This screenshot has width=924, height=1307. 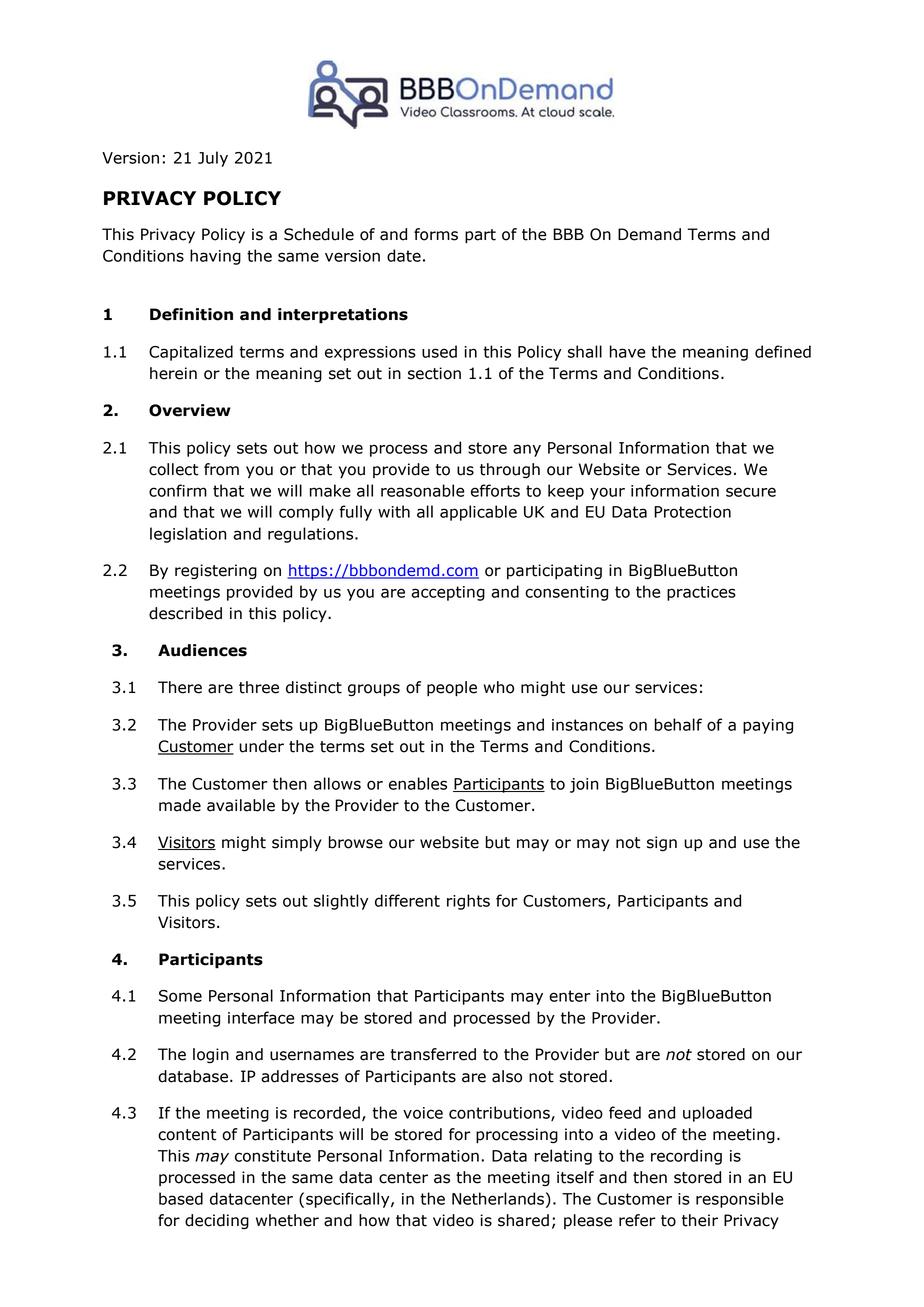 I want to click on Demand, so click(x=649, y=234).
